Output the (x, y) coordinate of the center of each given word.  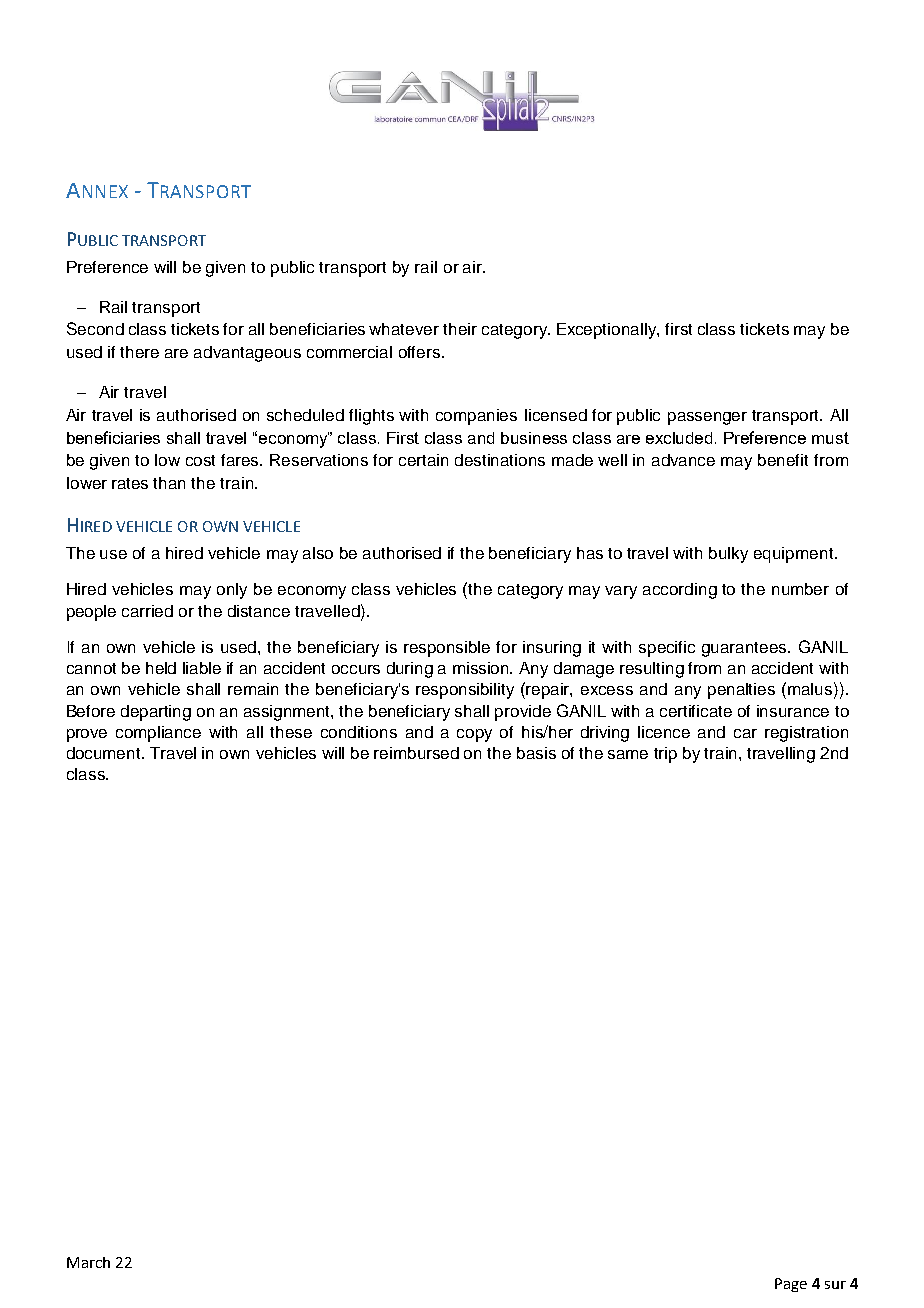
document (105, 753)
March (88, 1262)
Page (791, 1285)
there (139, 352)
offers (421, 352)
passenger (707, 418)
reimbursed (416, 753)
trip (665, 755)
